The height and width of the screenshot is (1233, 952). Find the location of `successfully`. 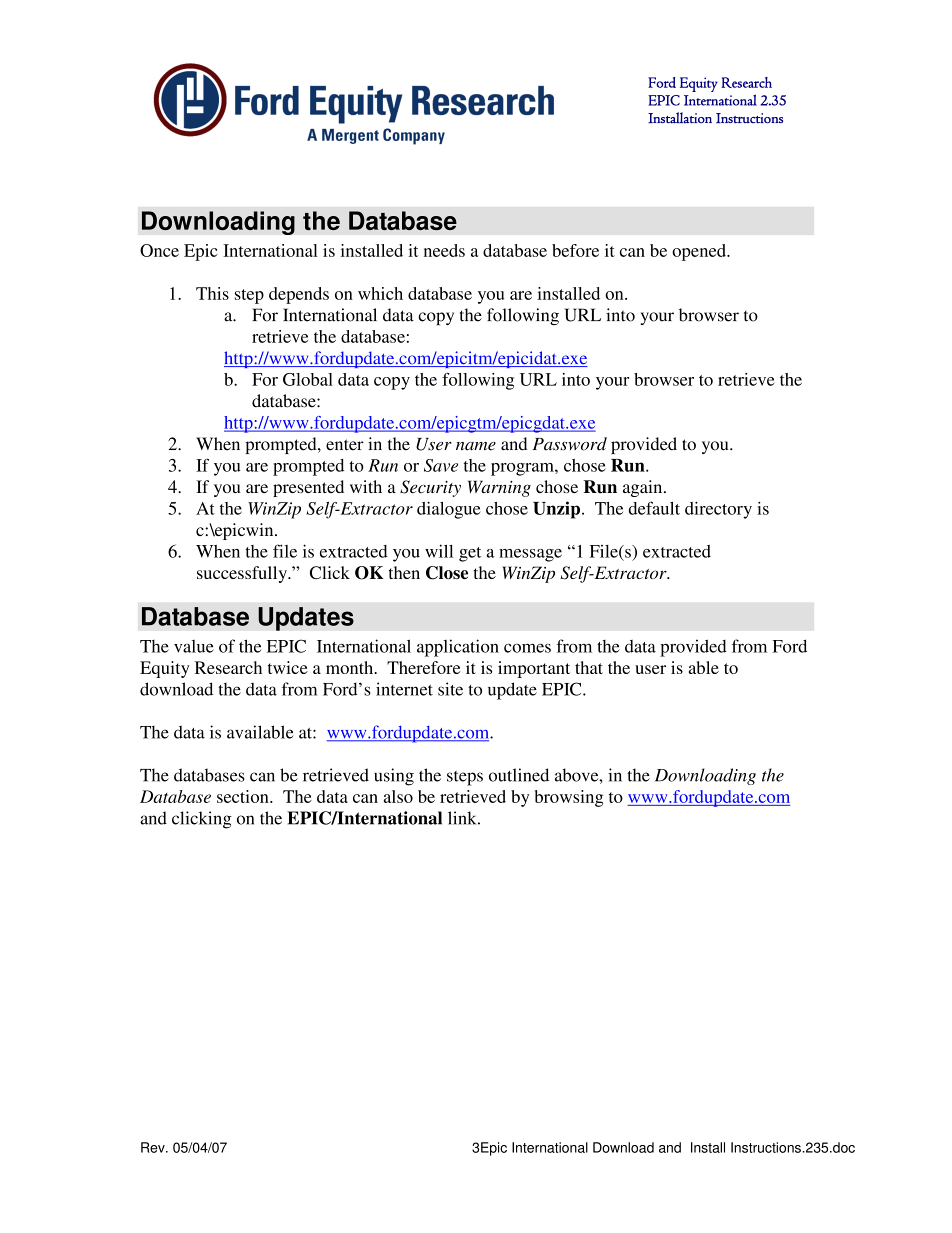

successfully is located at coordinates (243, 574).
